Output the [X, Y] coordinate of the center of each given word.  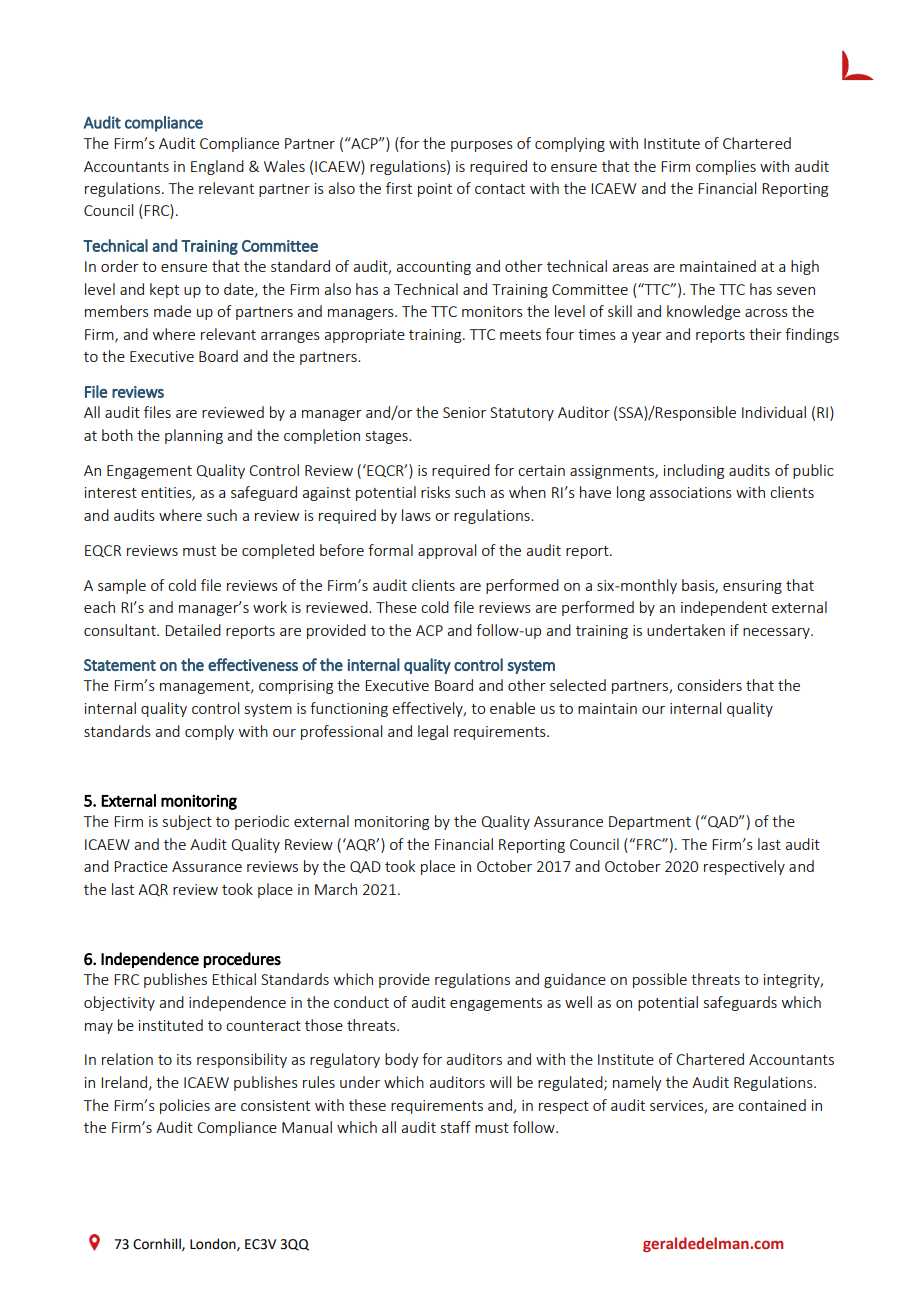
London [214, 1244]
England [217, 167]
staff [456, 1127]
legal [433, 732]
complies [726, 167]
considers [709, 685]
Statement [120, 665]
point [435, 190]
